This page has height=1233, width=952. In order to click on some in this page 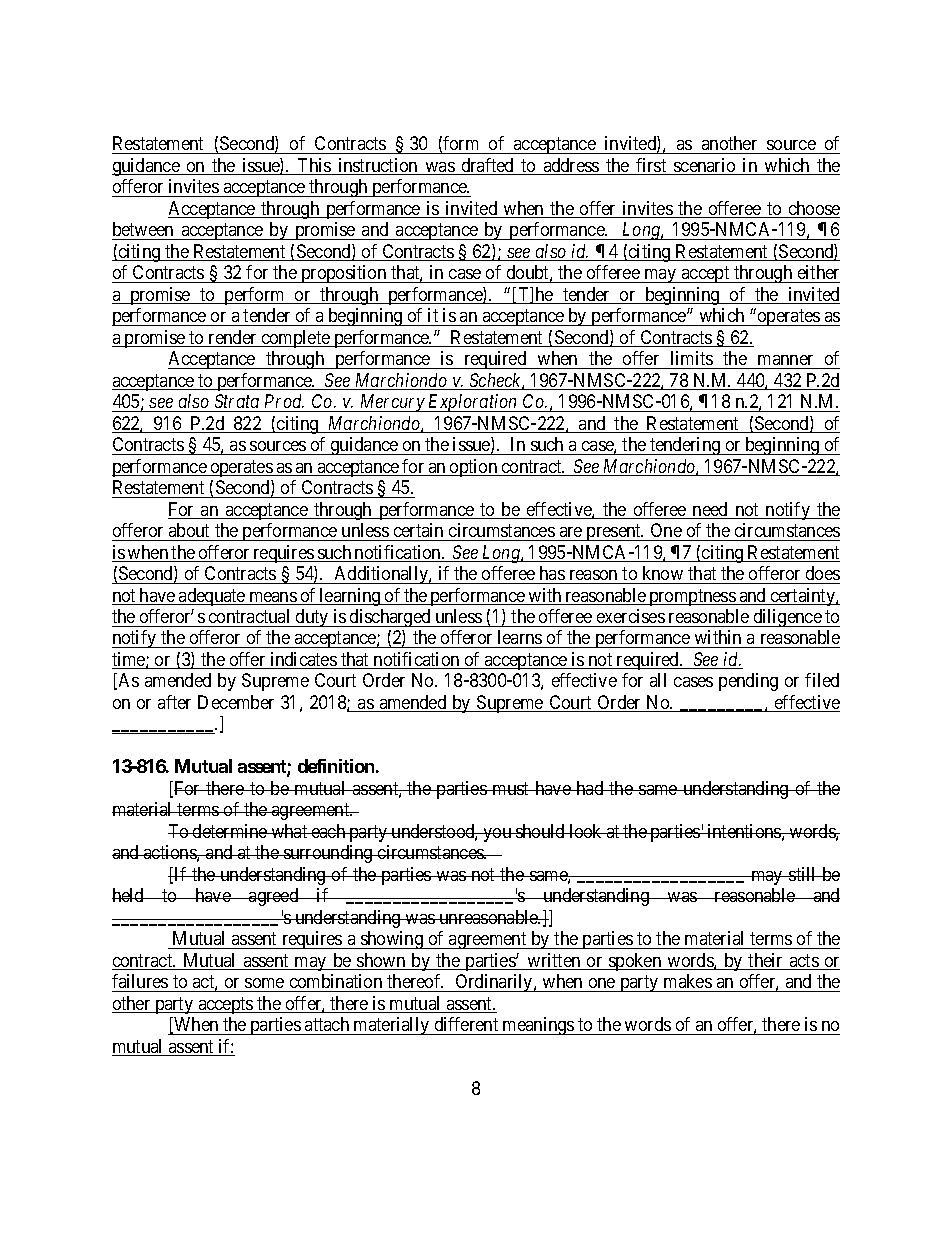, I will do `click(264, 983)`.
